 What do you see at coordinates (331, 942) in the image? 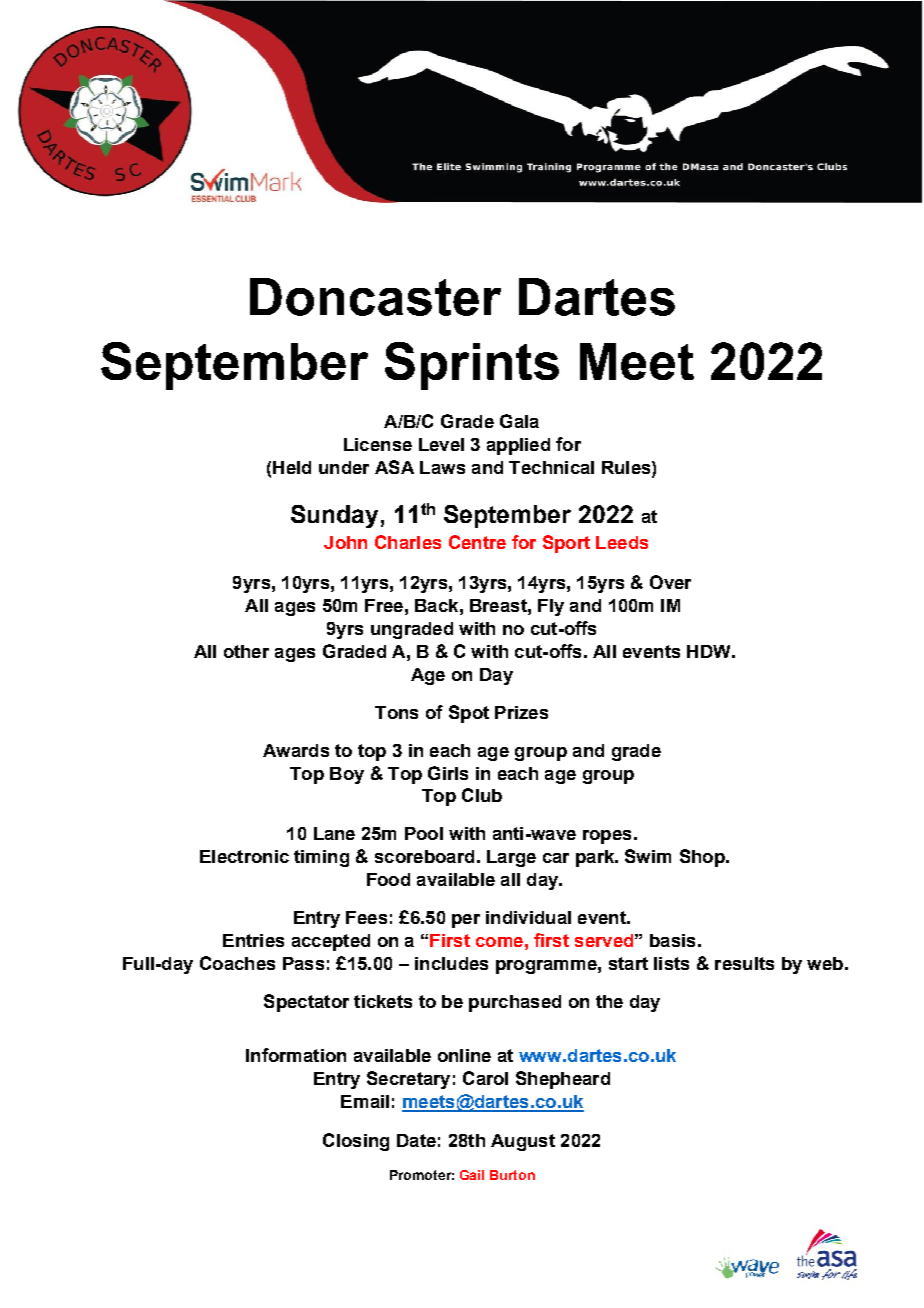
I see `accepted` at bounding box center [331, 942].
